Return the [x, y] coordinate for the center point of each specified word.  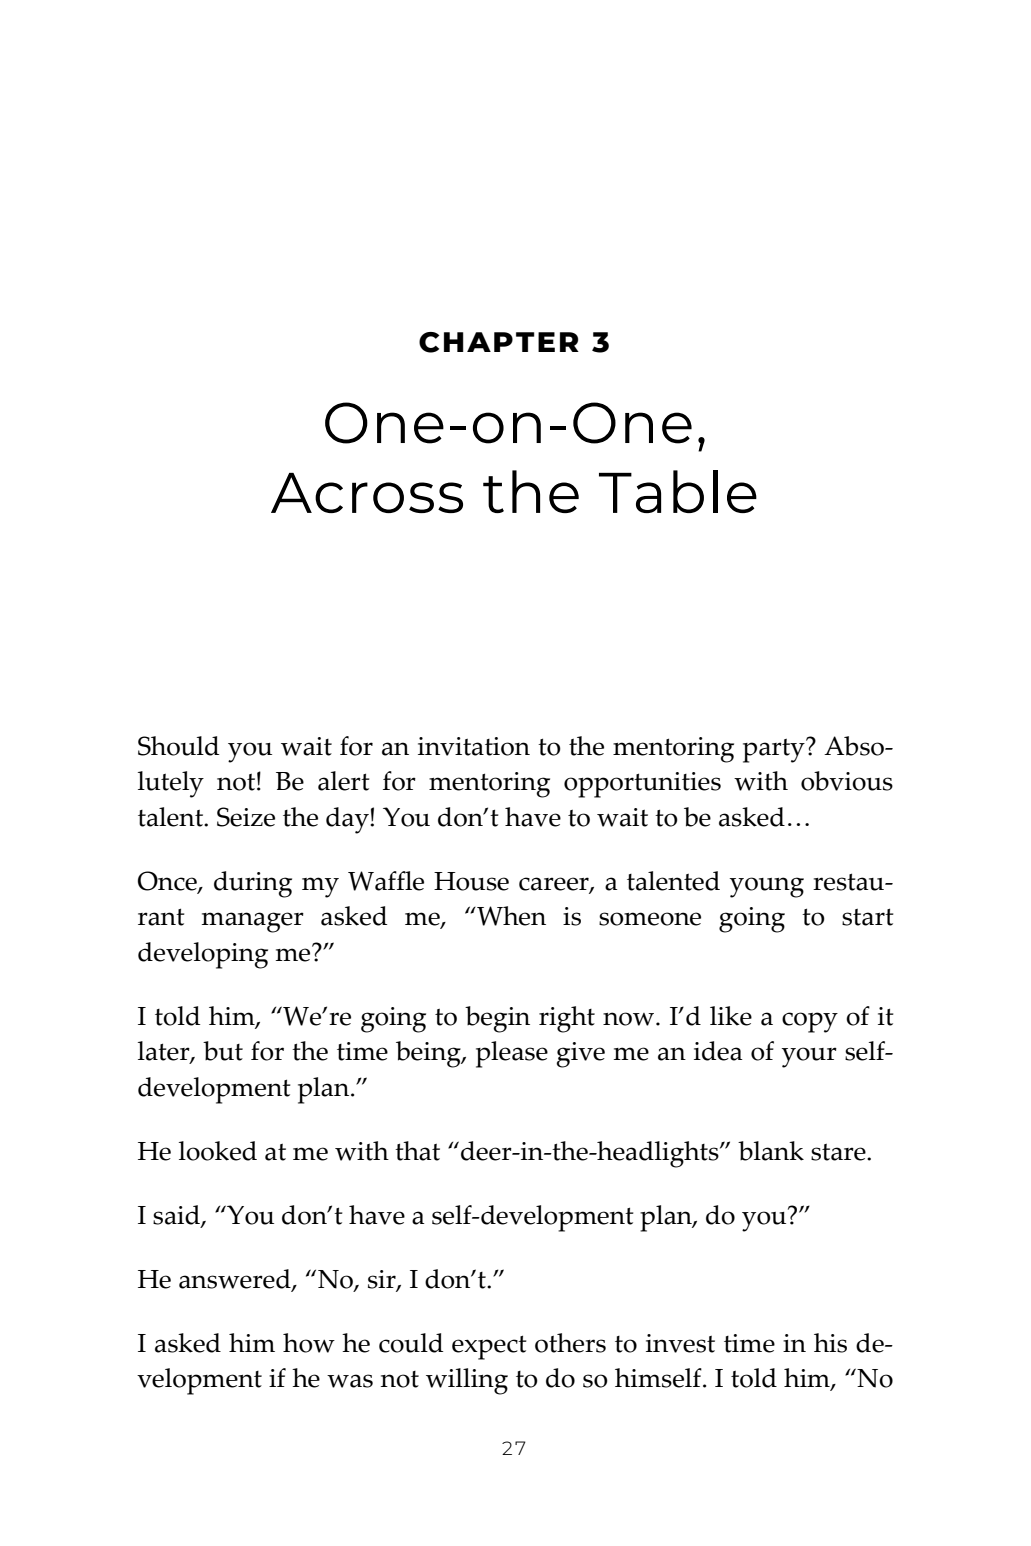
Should [178, 746]
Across [367, 493]
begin [497, 1019]
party [775, 750]
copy [810, 1022]
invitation [474, 746]
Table [678, 491]
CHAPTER [499, 342]
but [223, 1051]
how [309, 1343]
